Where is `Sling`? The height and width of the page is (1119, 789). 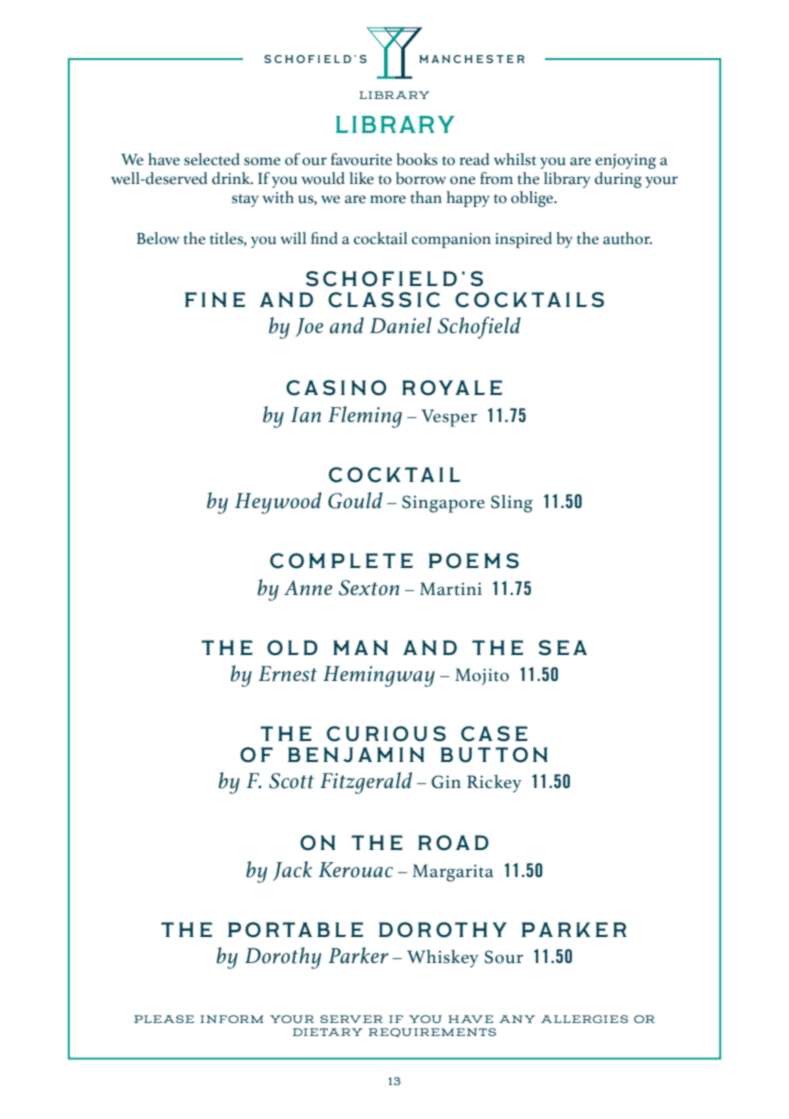
Sling is located at coordinates (512, 504).
